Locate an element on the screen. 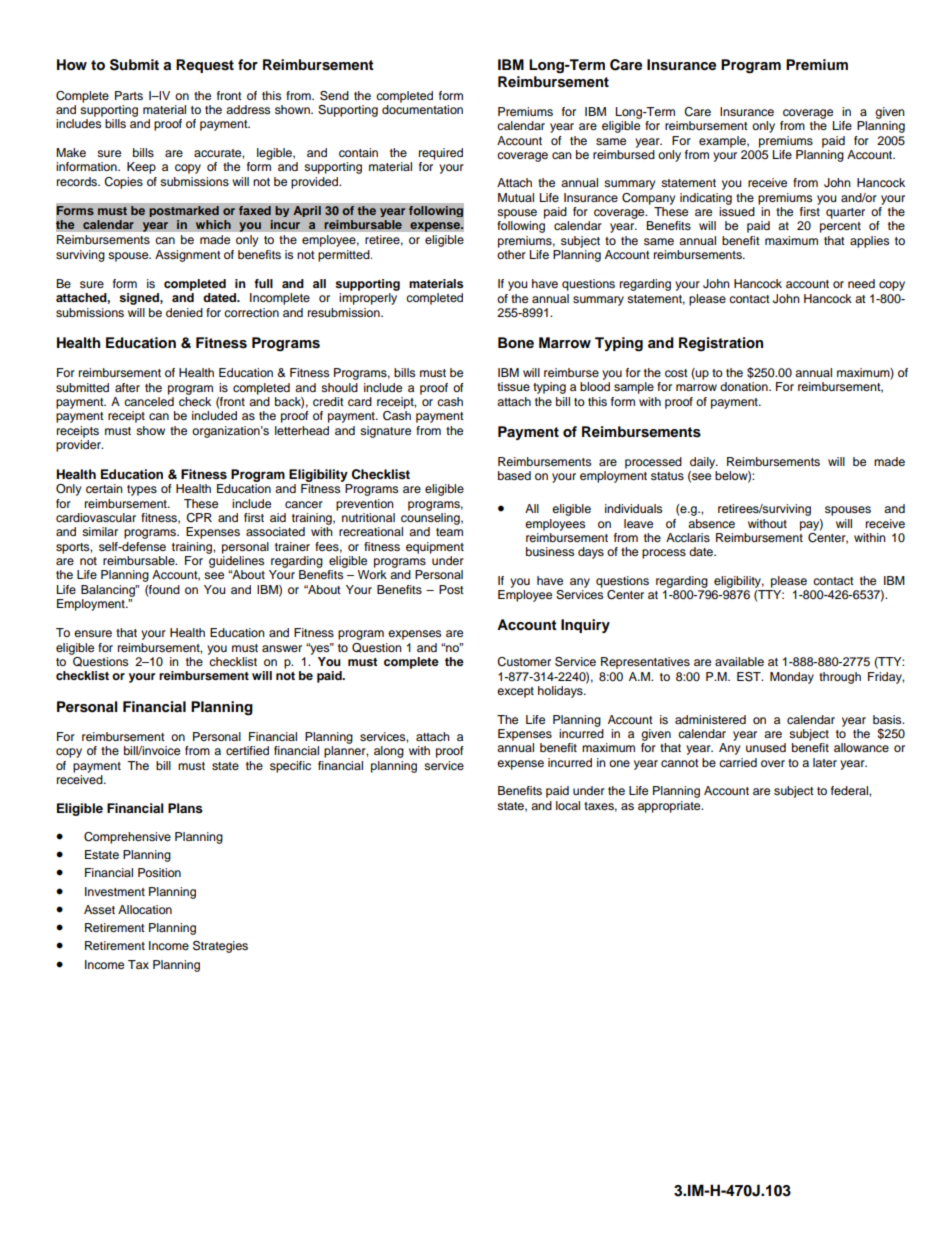 This screenshot has height=1233, width=952. Parts is located at coordinates (129, 95).
